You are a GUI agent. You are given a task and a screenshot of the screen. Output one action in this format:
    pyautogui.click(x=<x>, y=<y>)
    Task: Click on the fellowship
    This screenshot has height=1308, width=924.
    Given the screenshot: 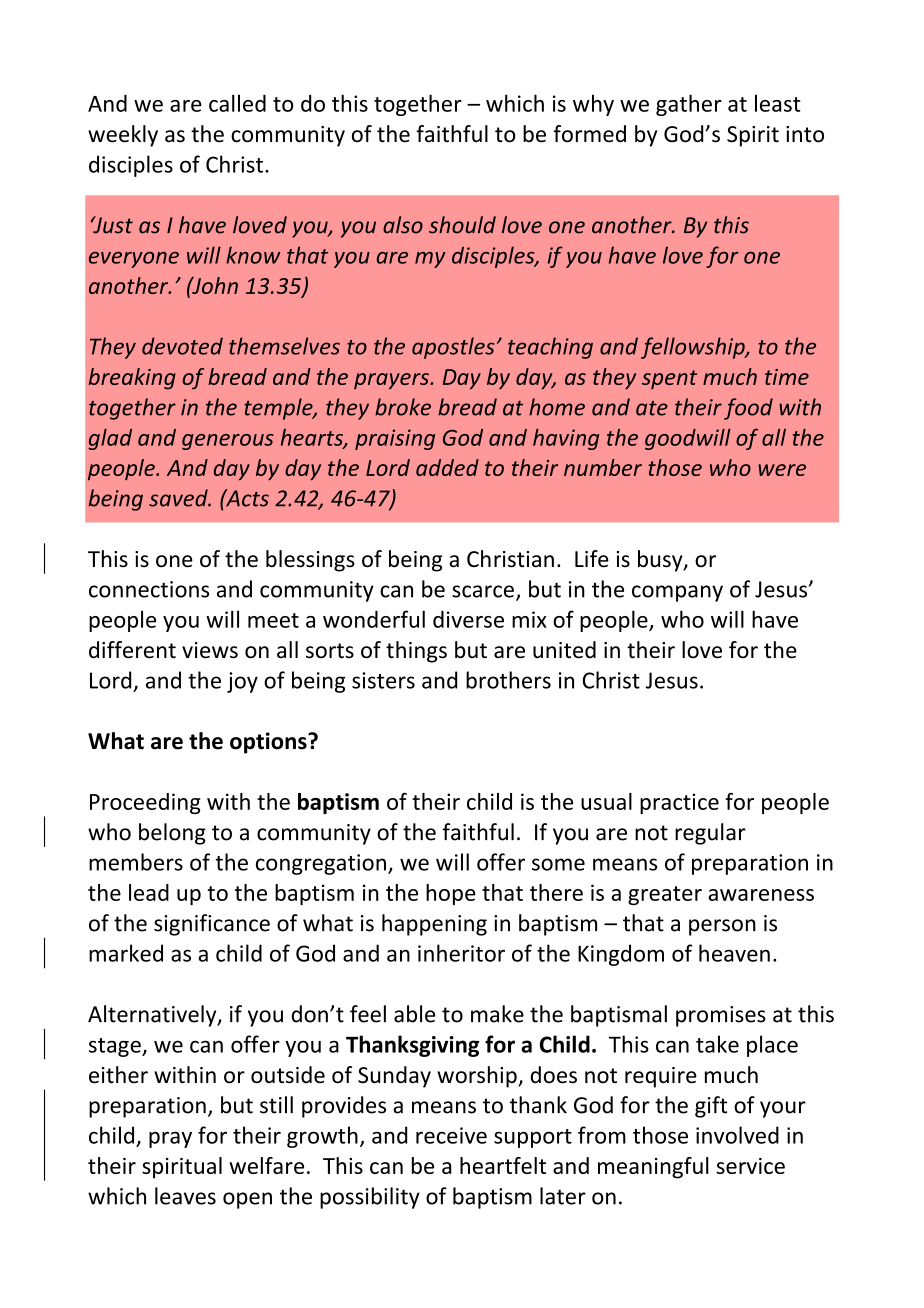 What is the action you would take?
    pyautogui.click(x=694, y=348)
